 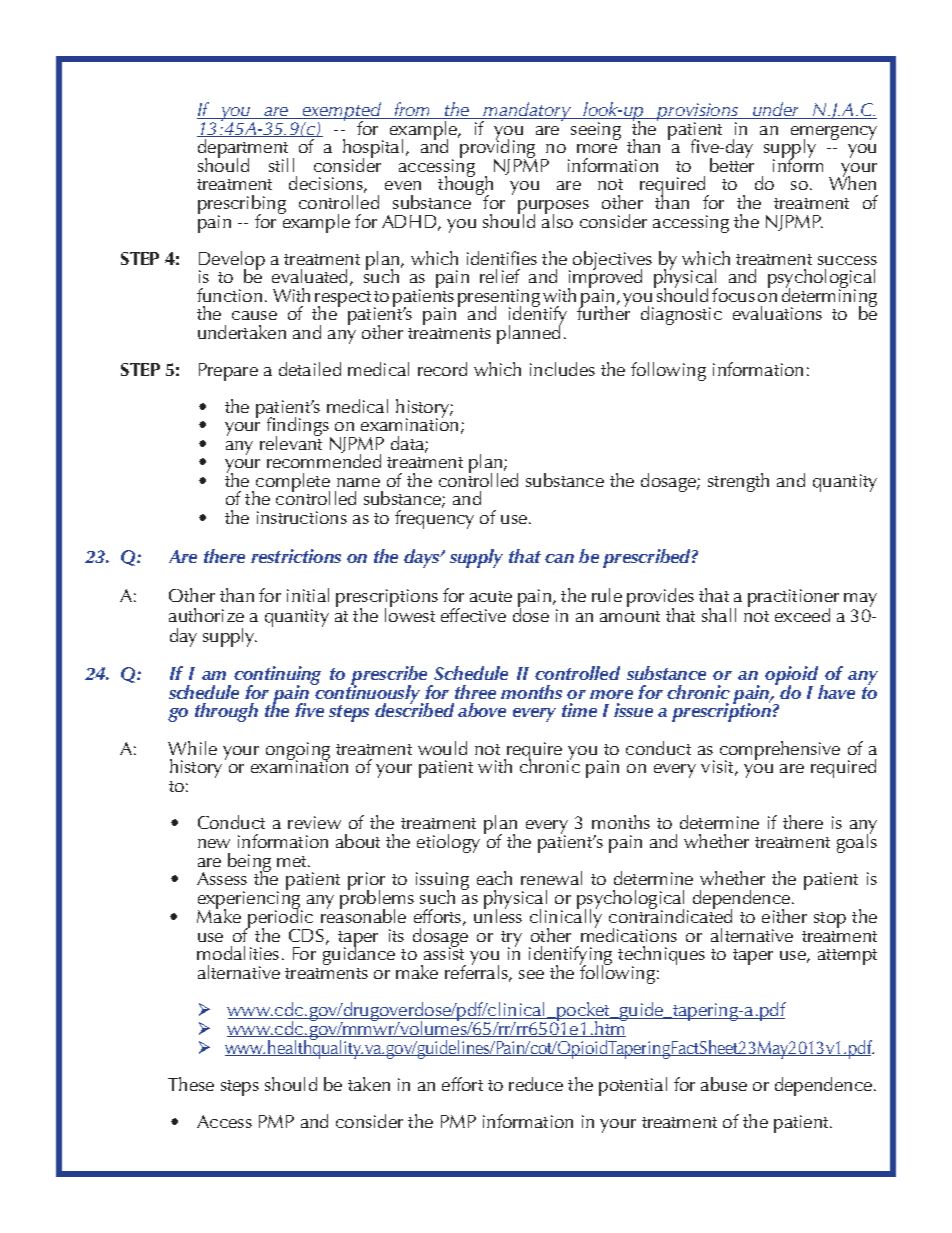 I want to click on review, so click(x=314, y=822).
